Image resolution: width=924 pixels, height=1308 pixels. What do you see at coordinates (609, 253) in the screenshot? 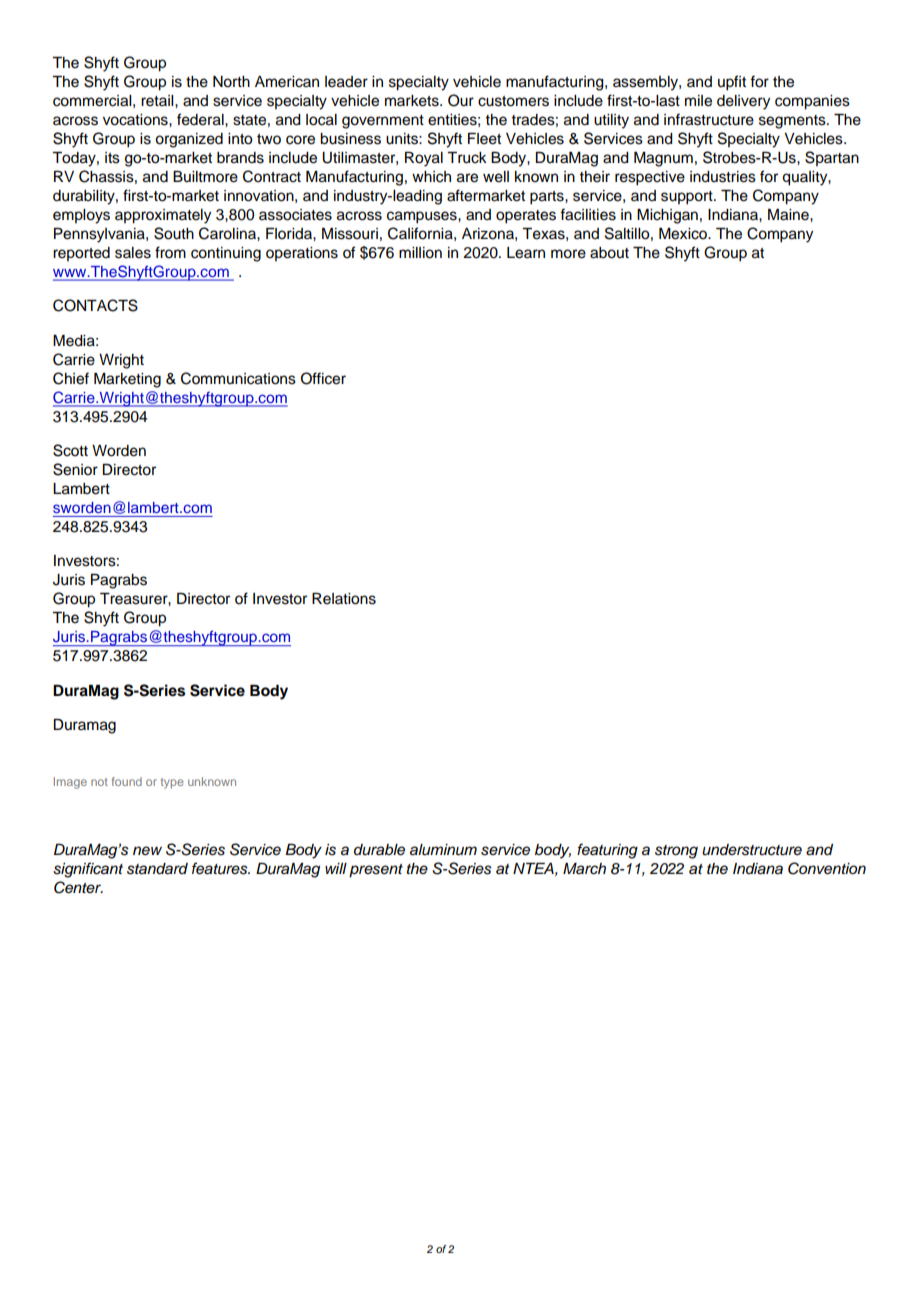
I see `about` at bounding box center [609, 253].
